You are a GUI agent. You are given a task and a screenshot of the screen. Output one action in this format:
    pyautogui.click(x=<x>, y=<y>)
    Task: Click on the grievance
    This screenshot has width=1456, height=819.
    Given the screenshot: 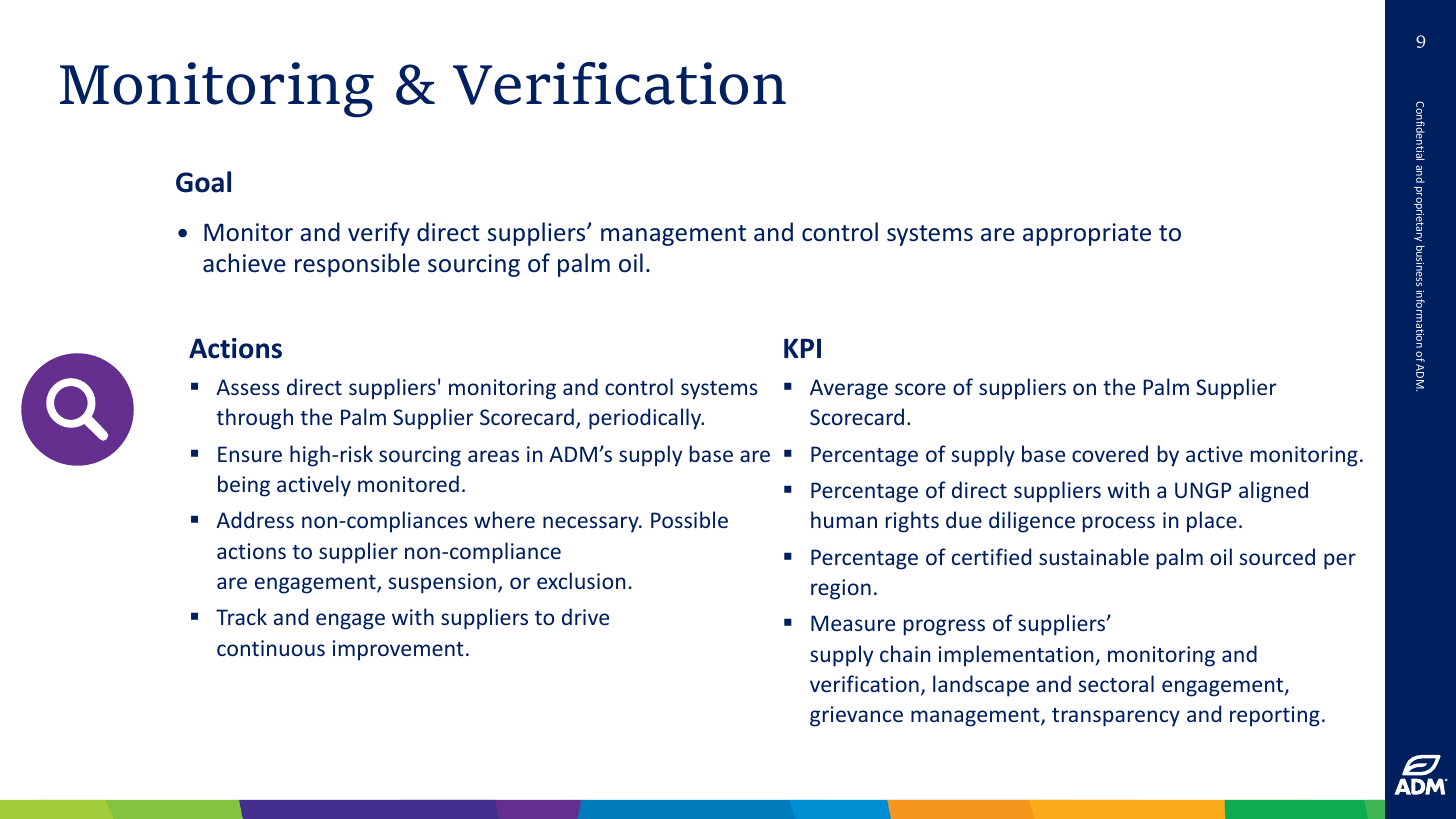 What is the action you would take?
    pyautogui.click(x=856, y=716)
